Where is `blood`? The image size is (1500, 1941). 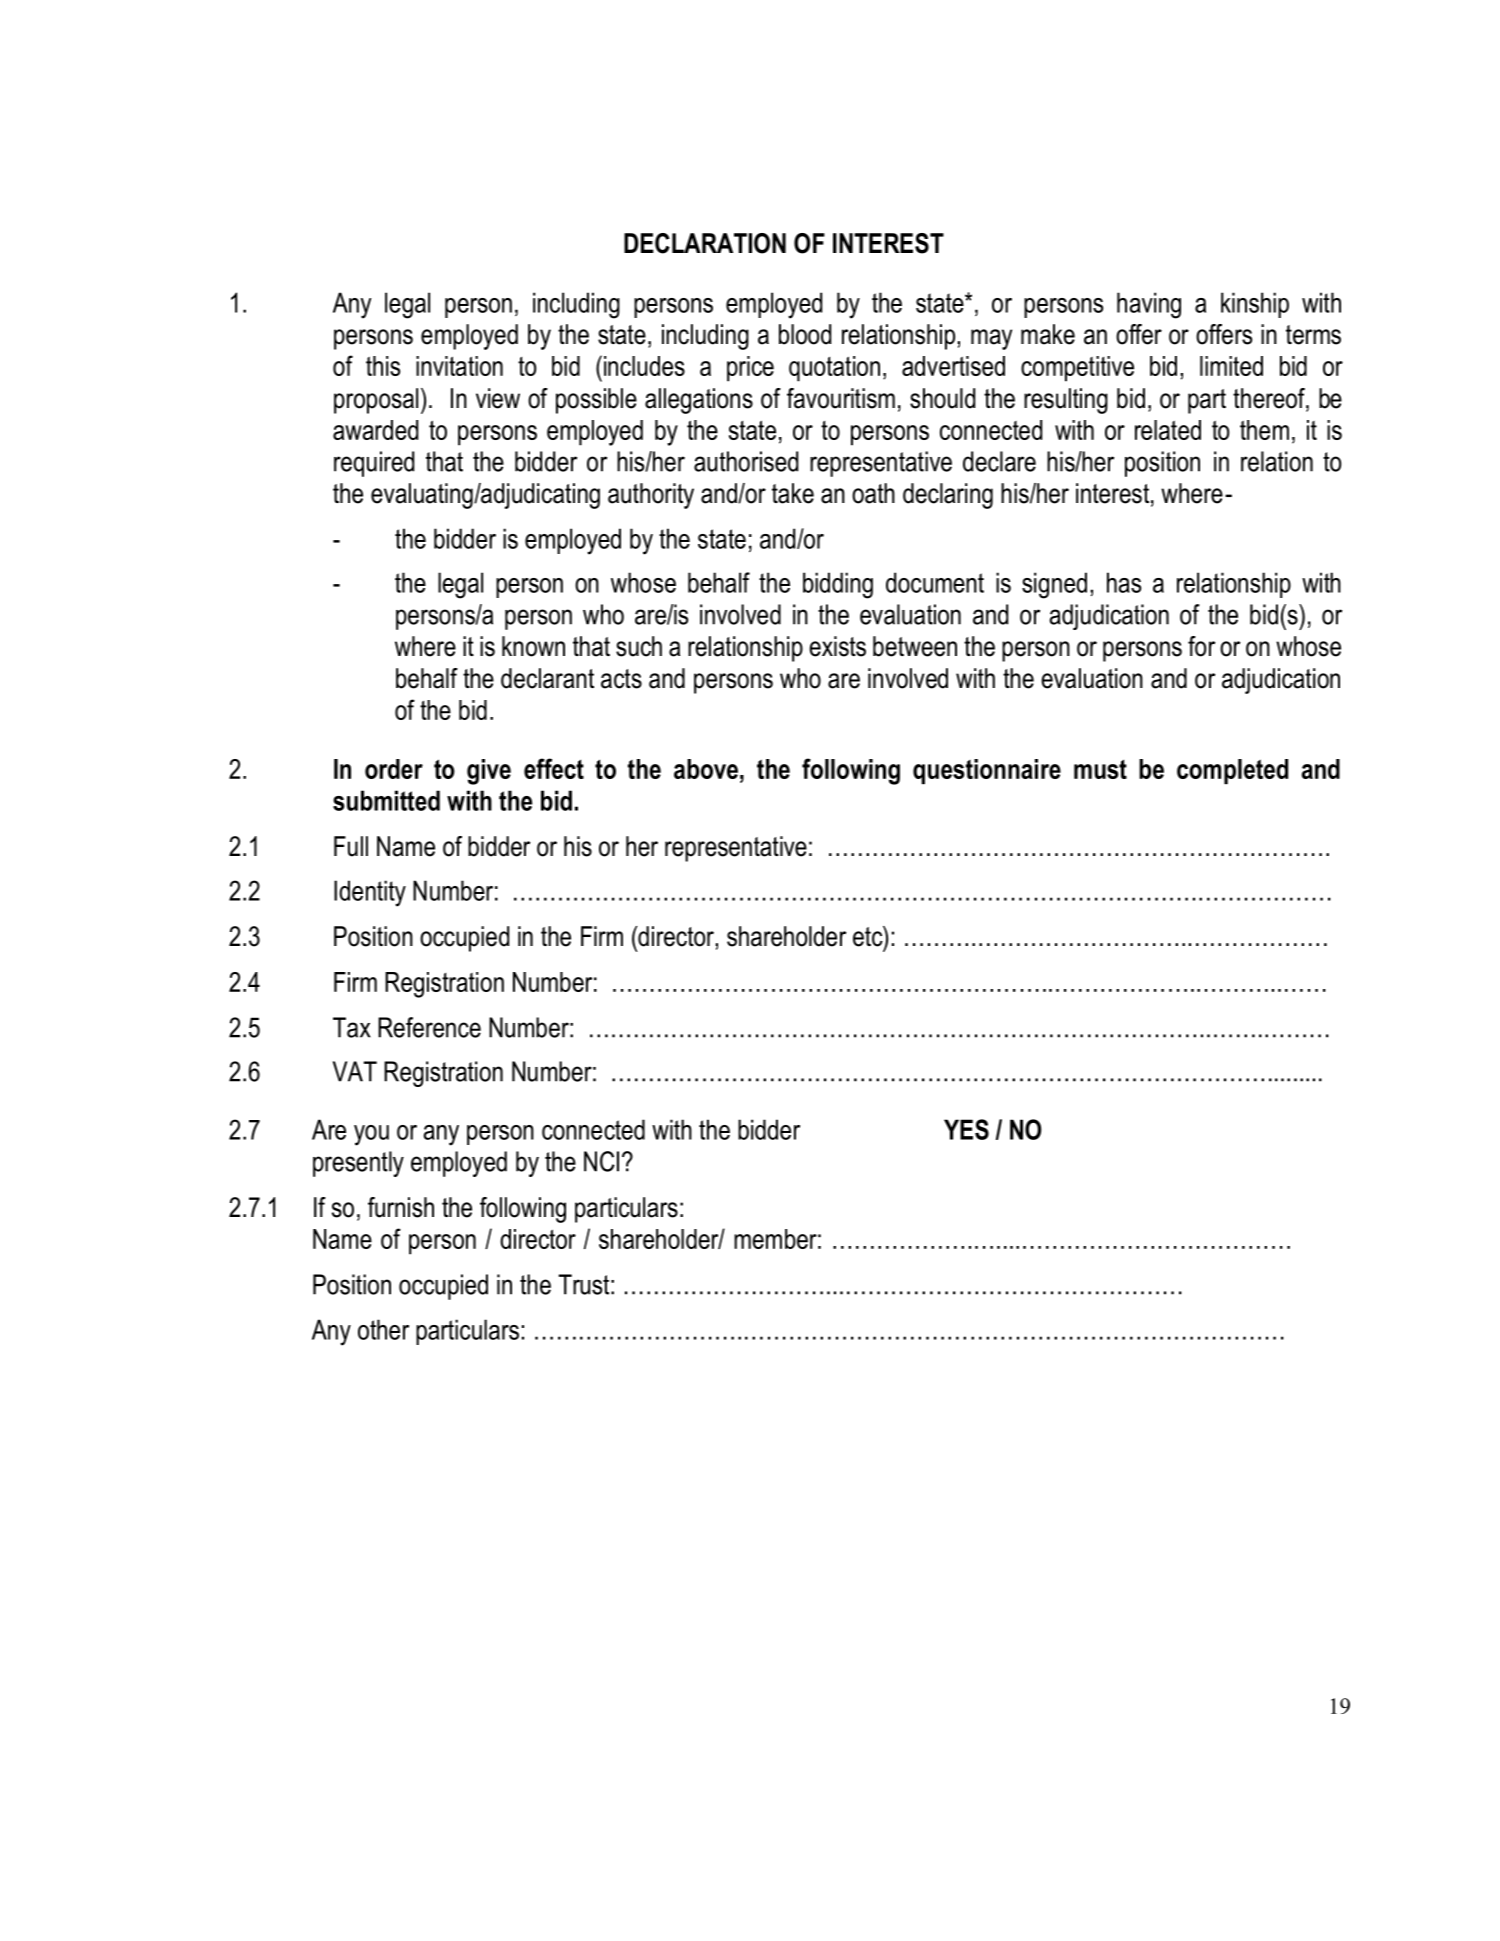 blood is located at coordinates (805, 334).
